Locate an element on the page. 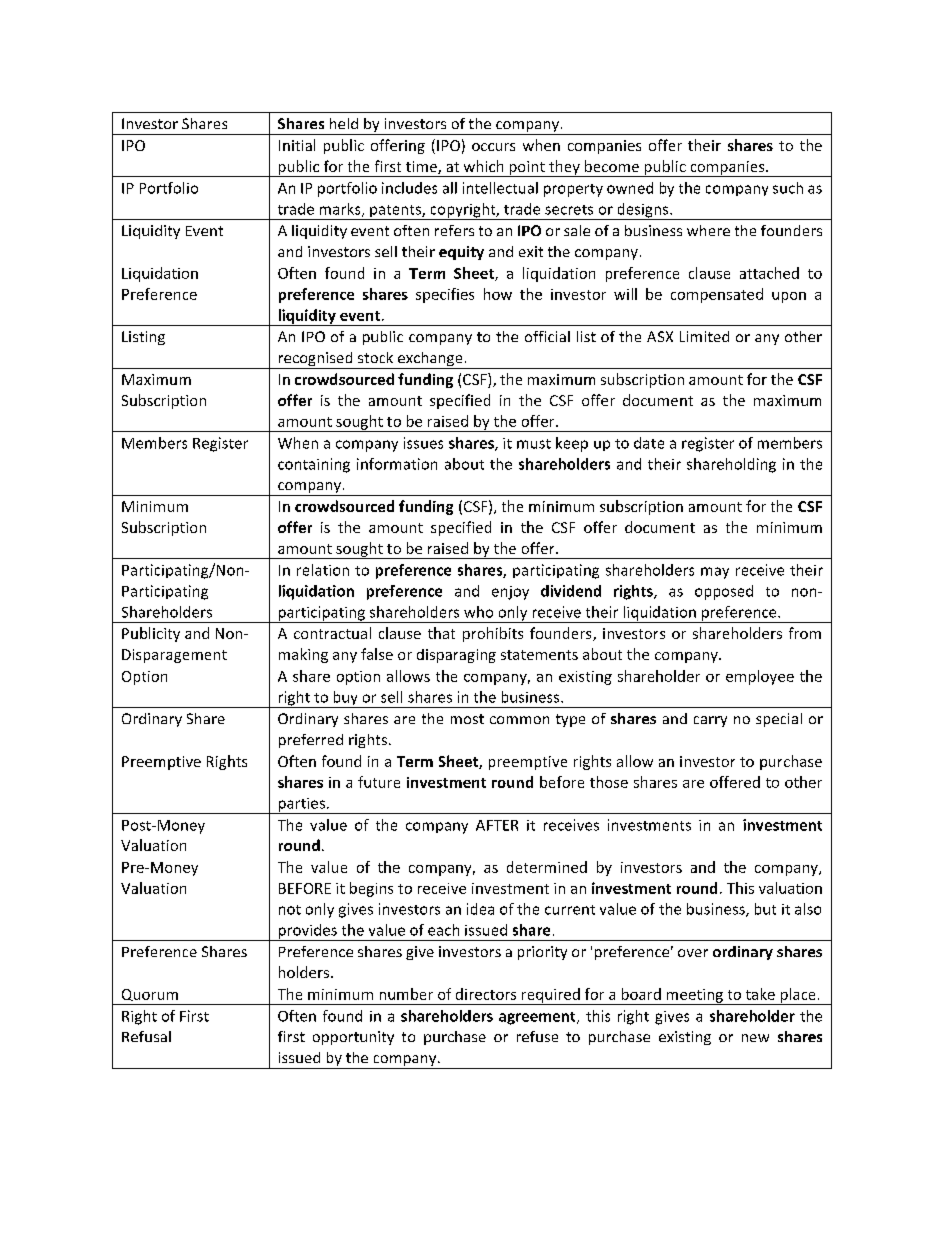 This document has width=952, height=1233. Limited is located at coordinates (704, 336).
